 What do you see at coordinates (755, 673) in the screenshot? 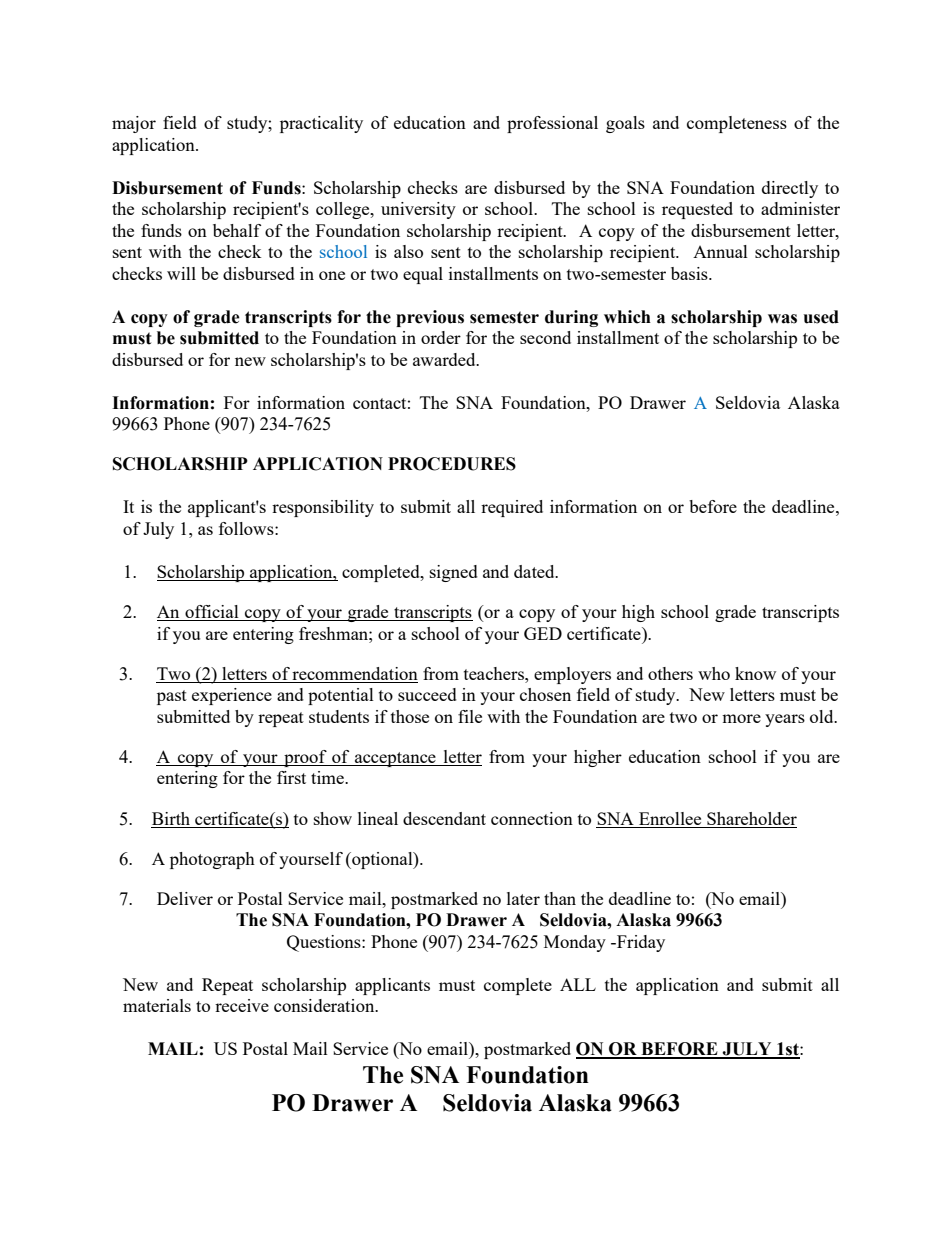
I see `know` at bounding box center [755, 673].
